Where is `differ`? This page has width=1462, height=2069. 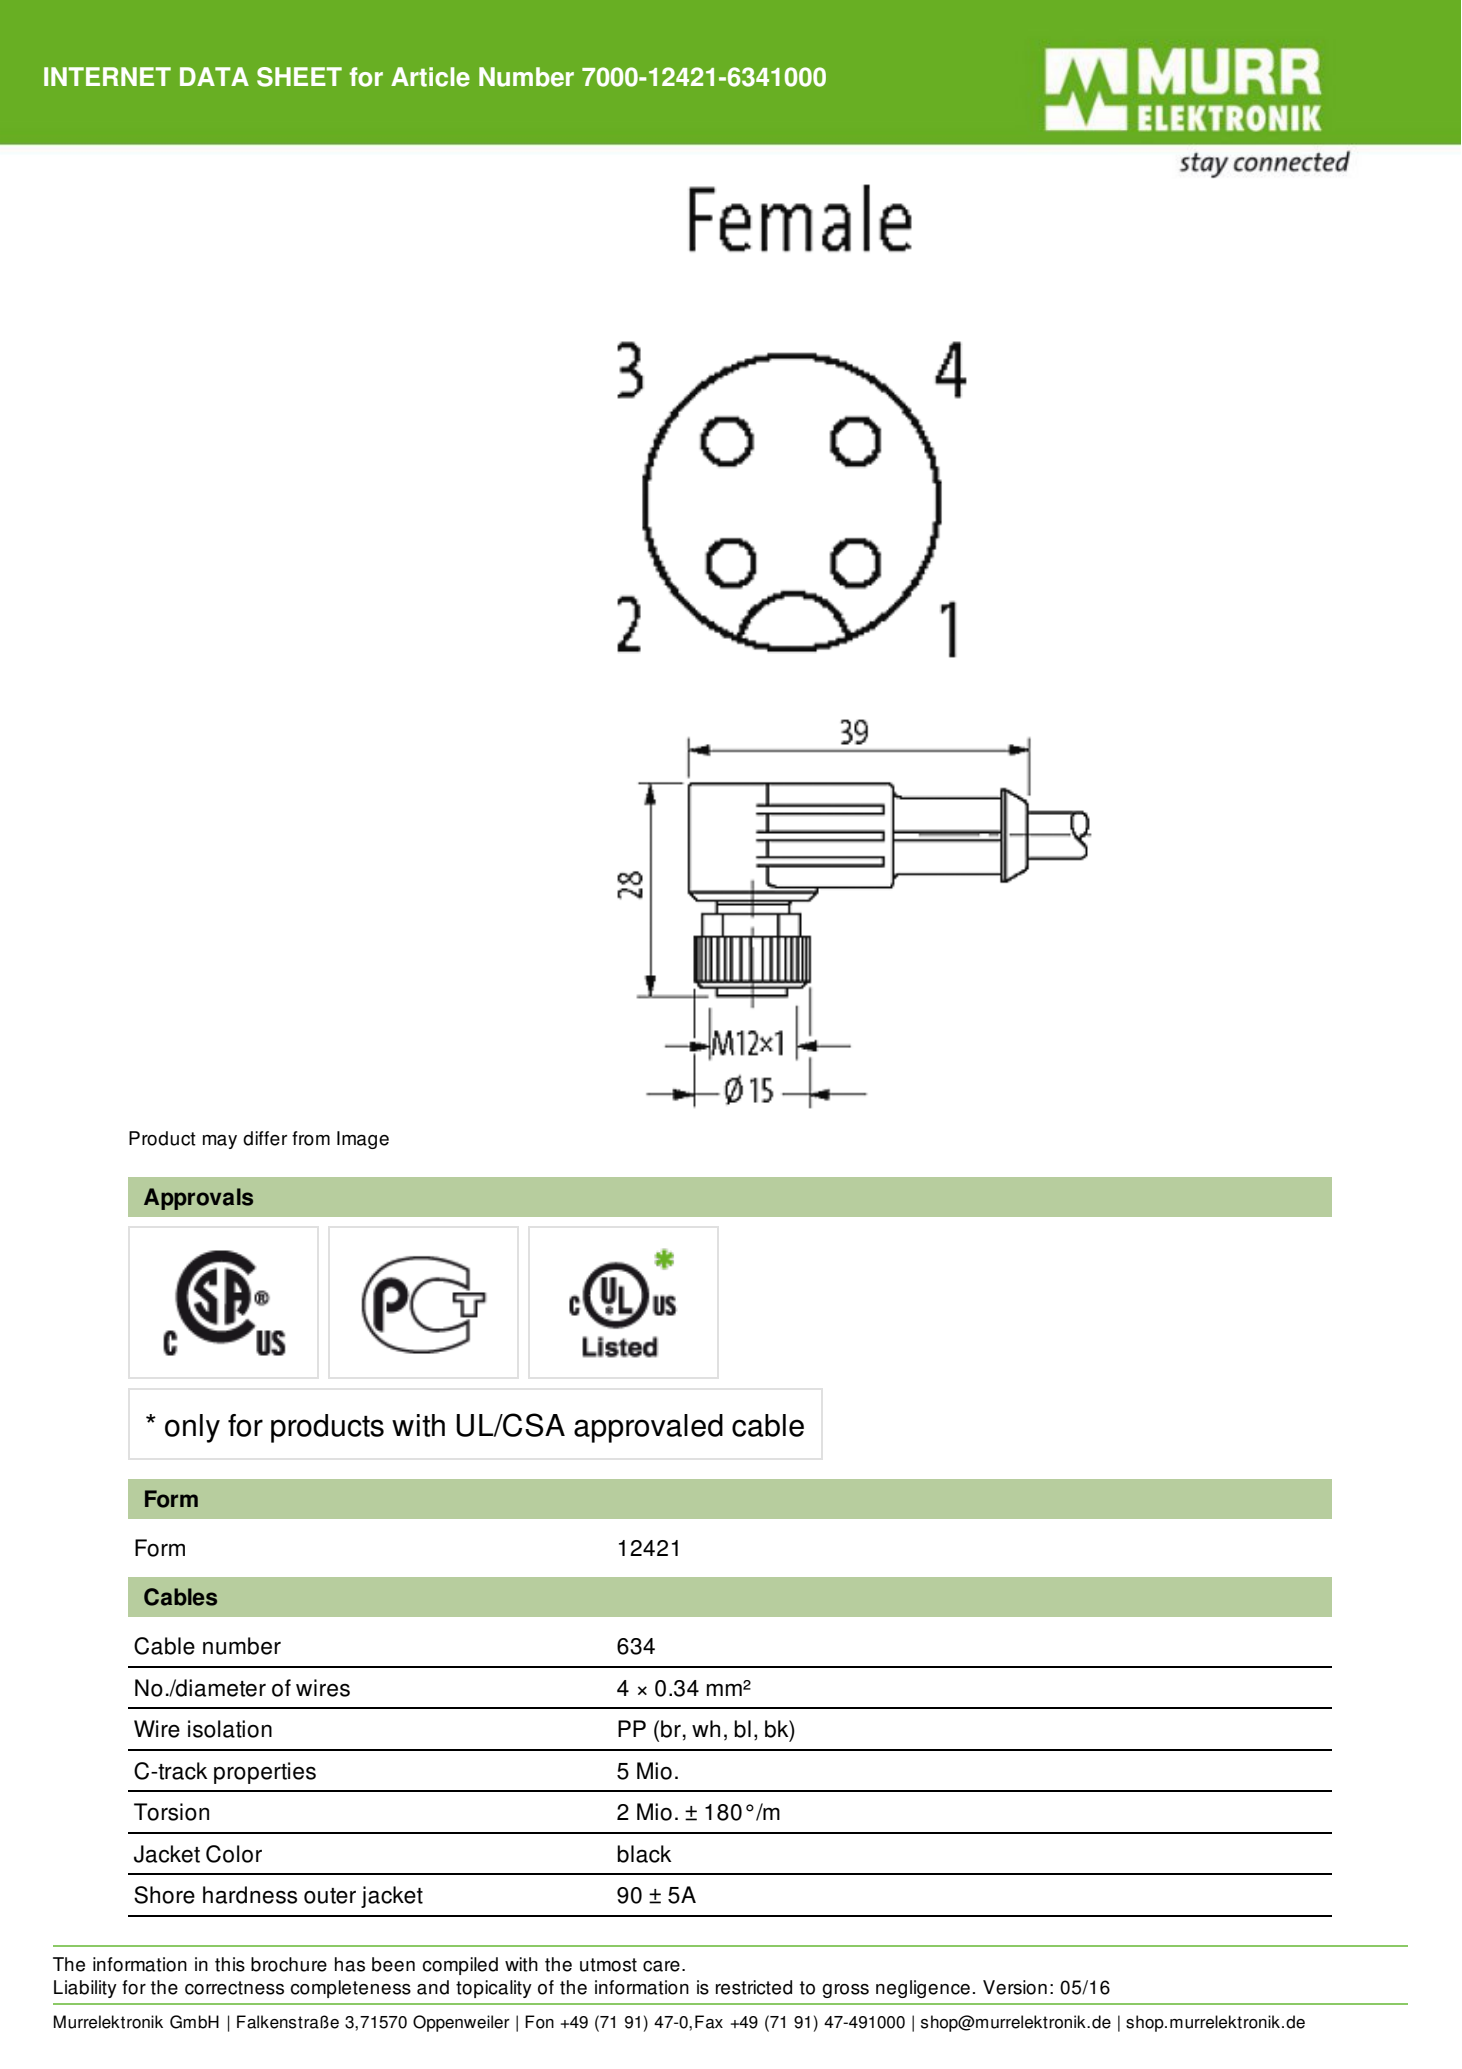
differ is located at coordinates (265, 1138).
